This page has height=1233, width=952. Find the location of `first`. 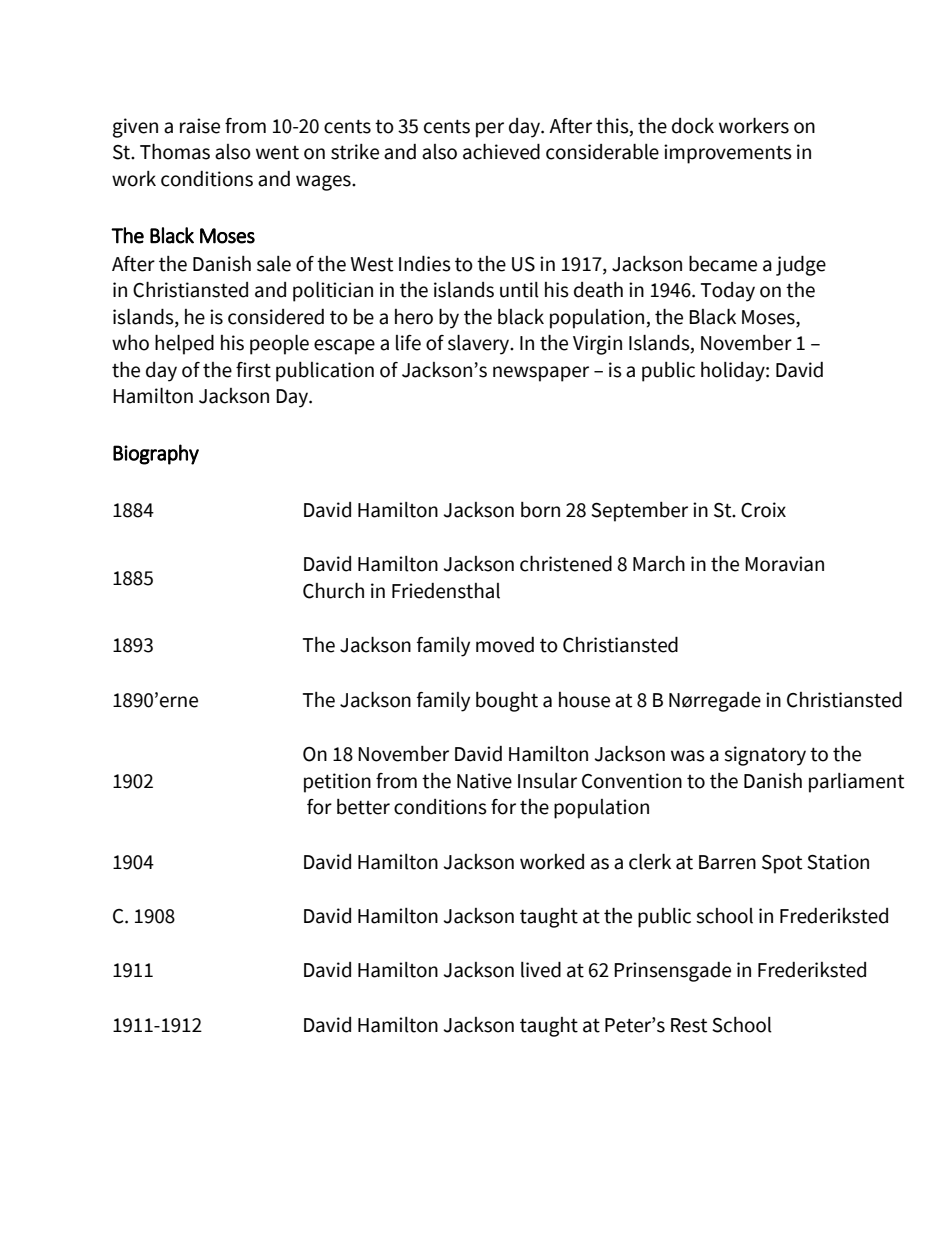

first is located at coordinates (253, 370).
